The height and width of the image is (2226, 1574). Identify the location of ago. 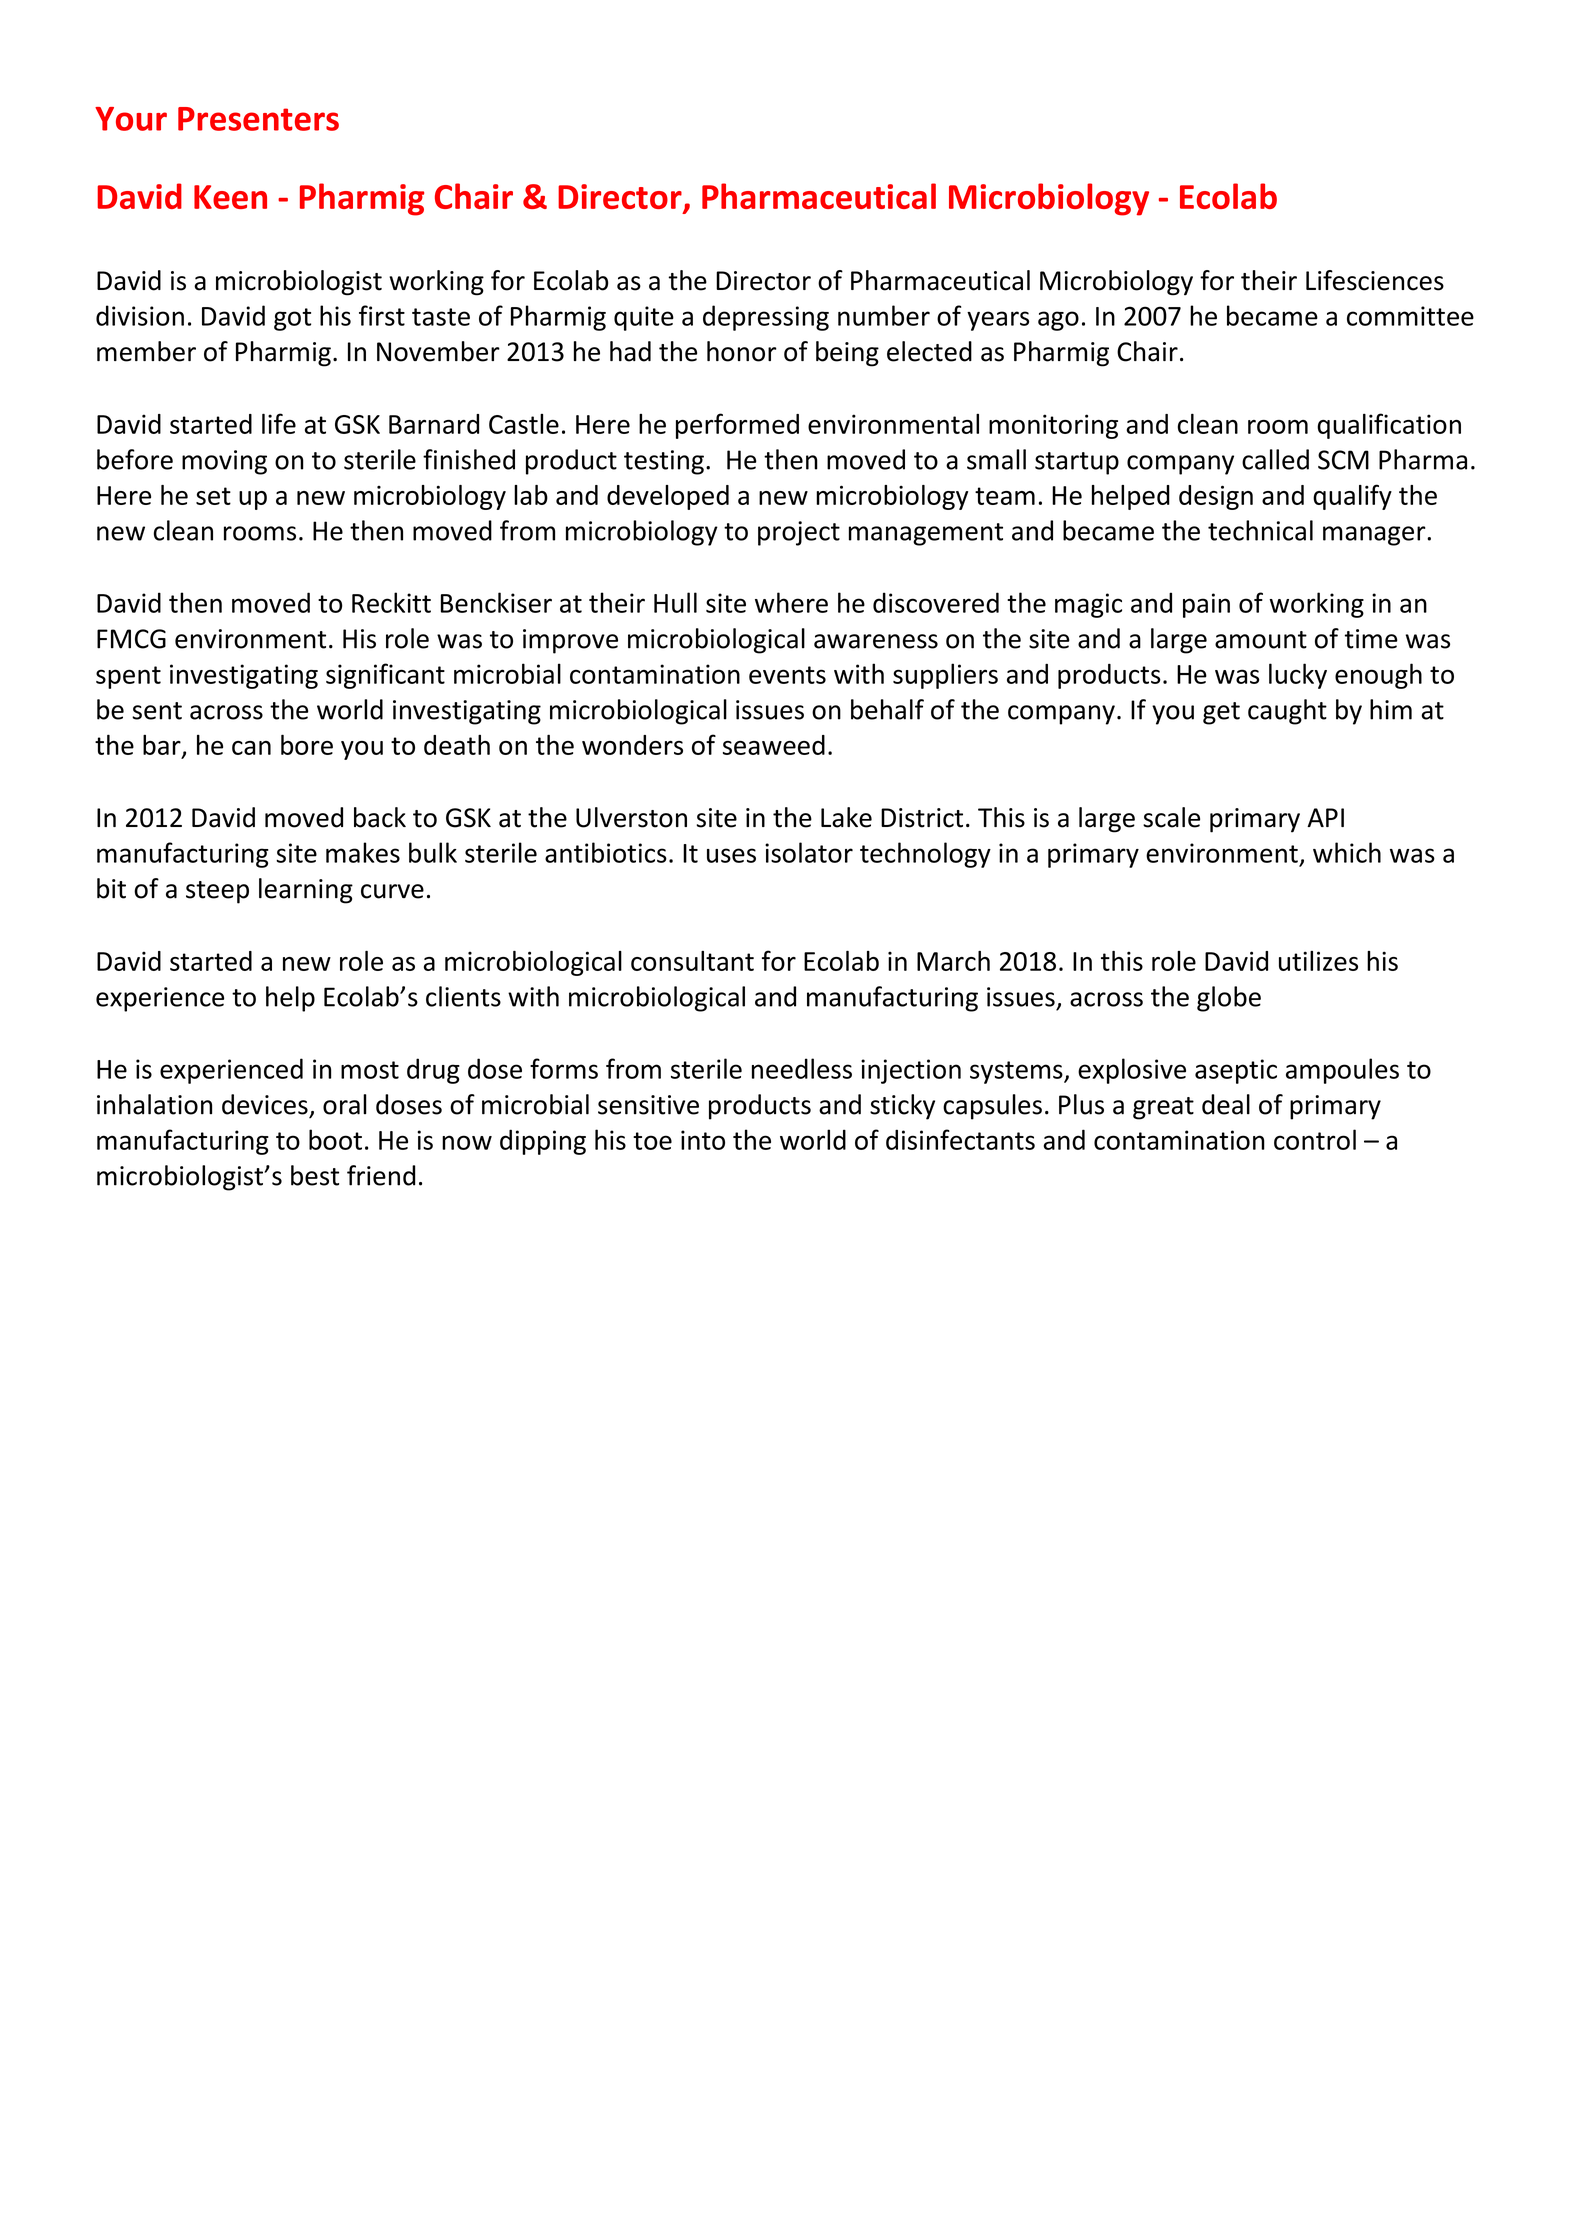
(1058, 321).
